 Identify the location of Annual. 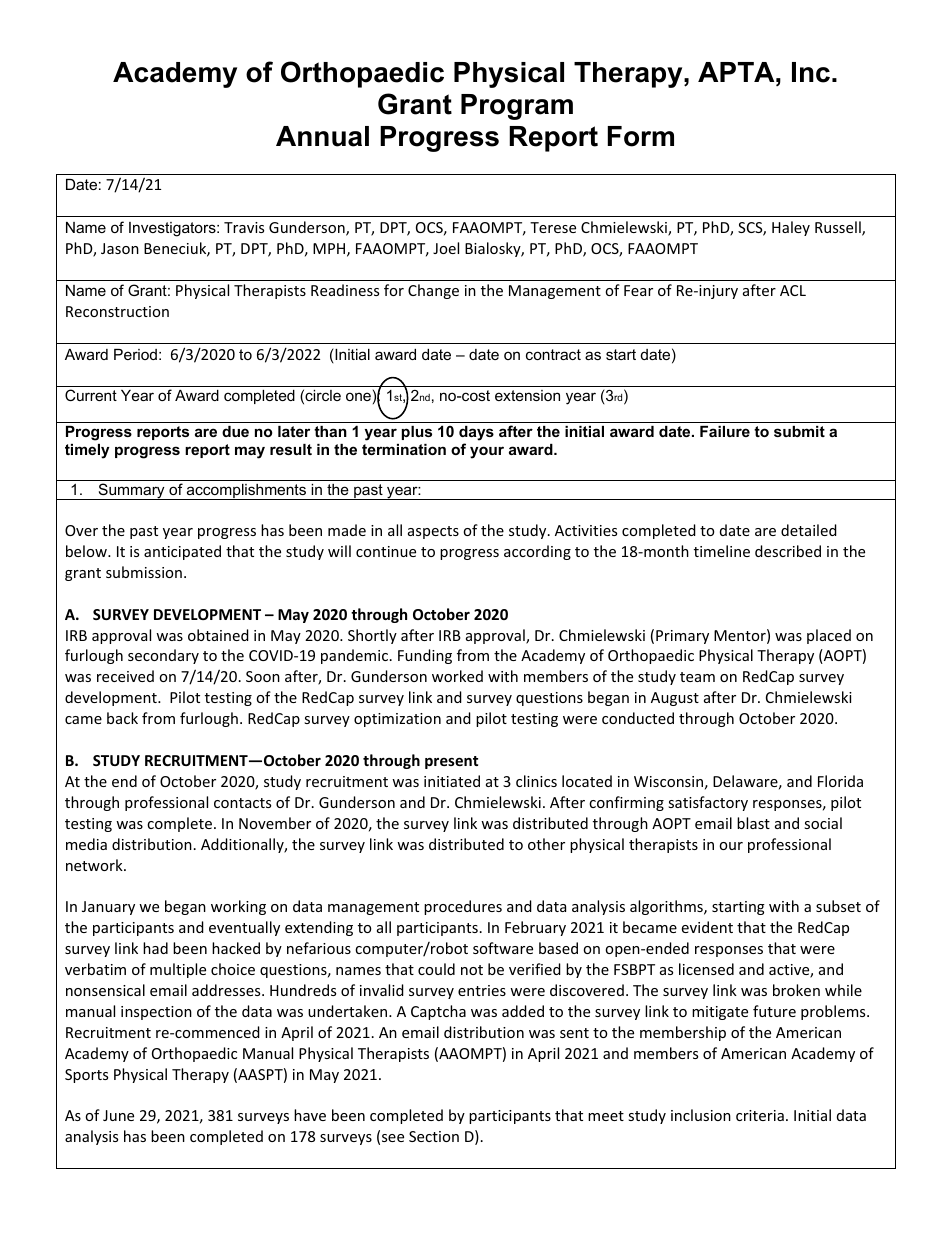
(322, 136).
